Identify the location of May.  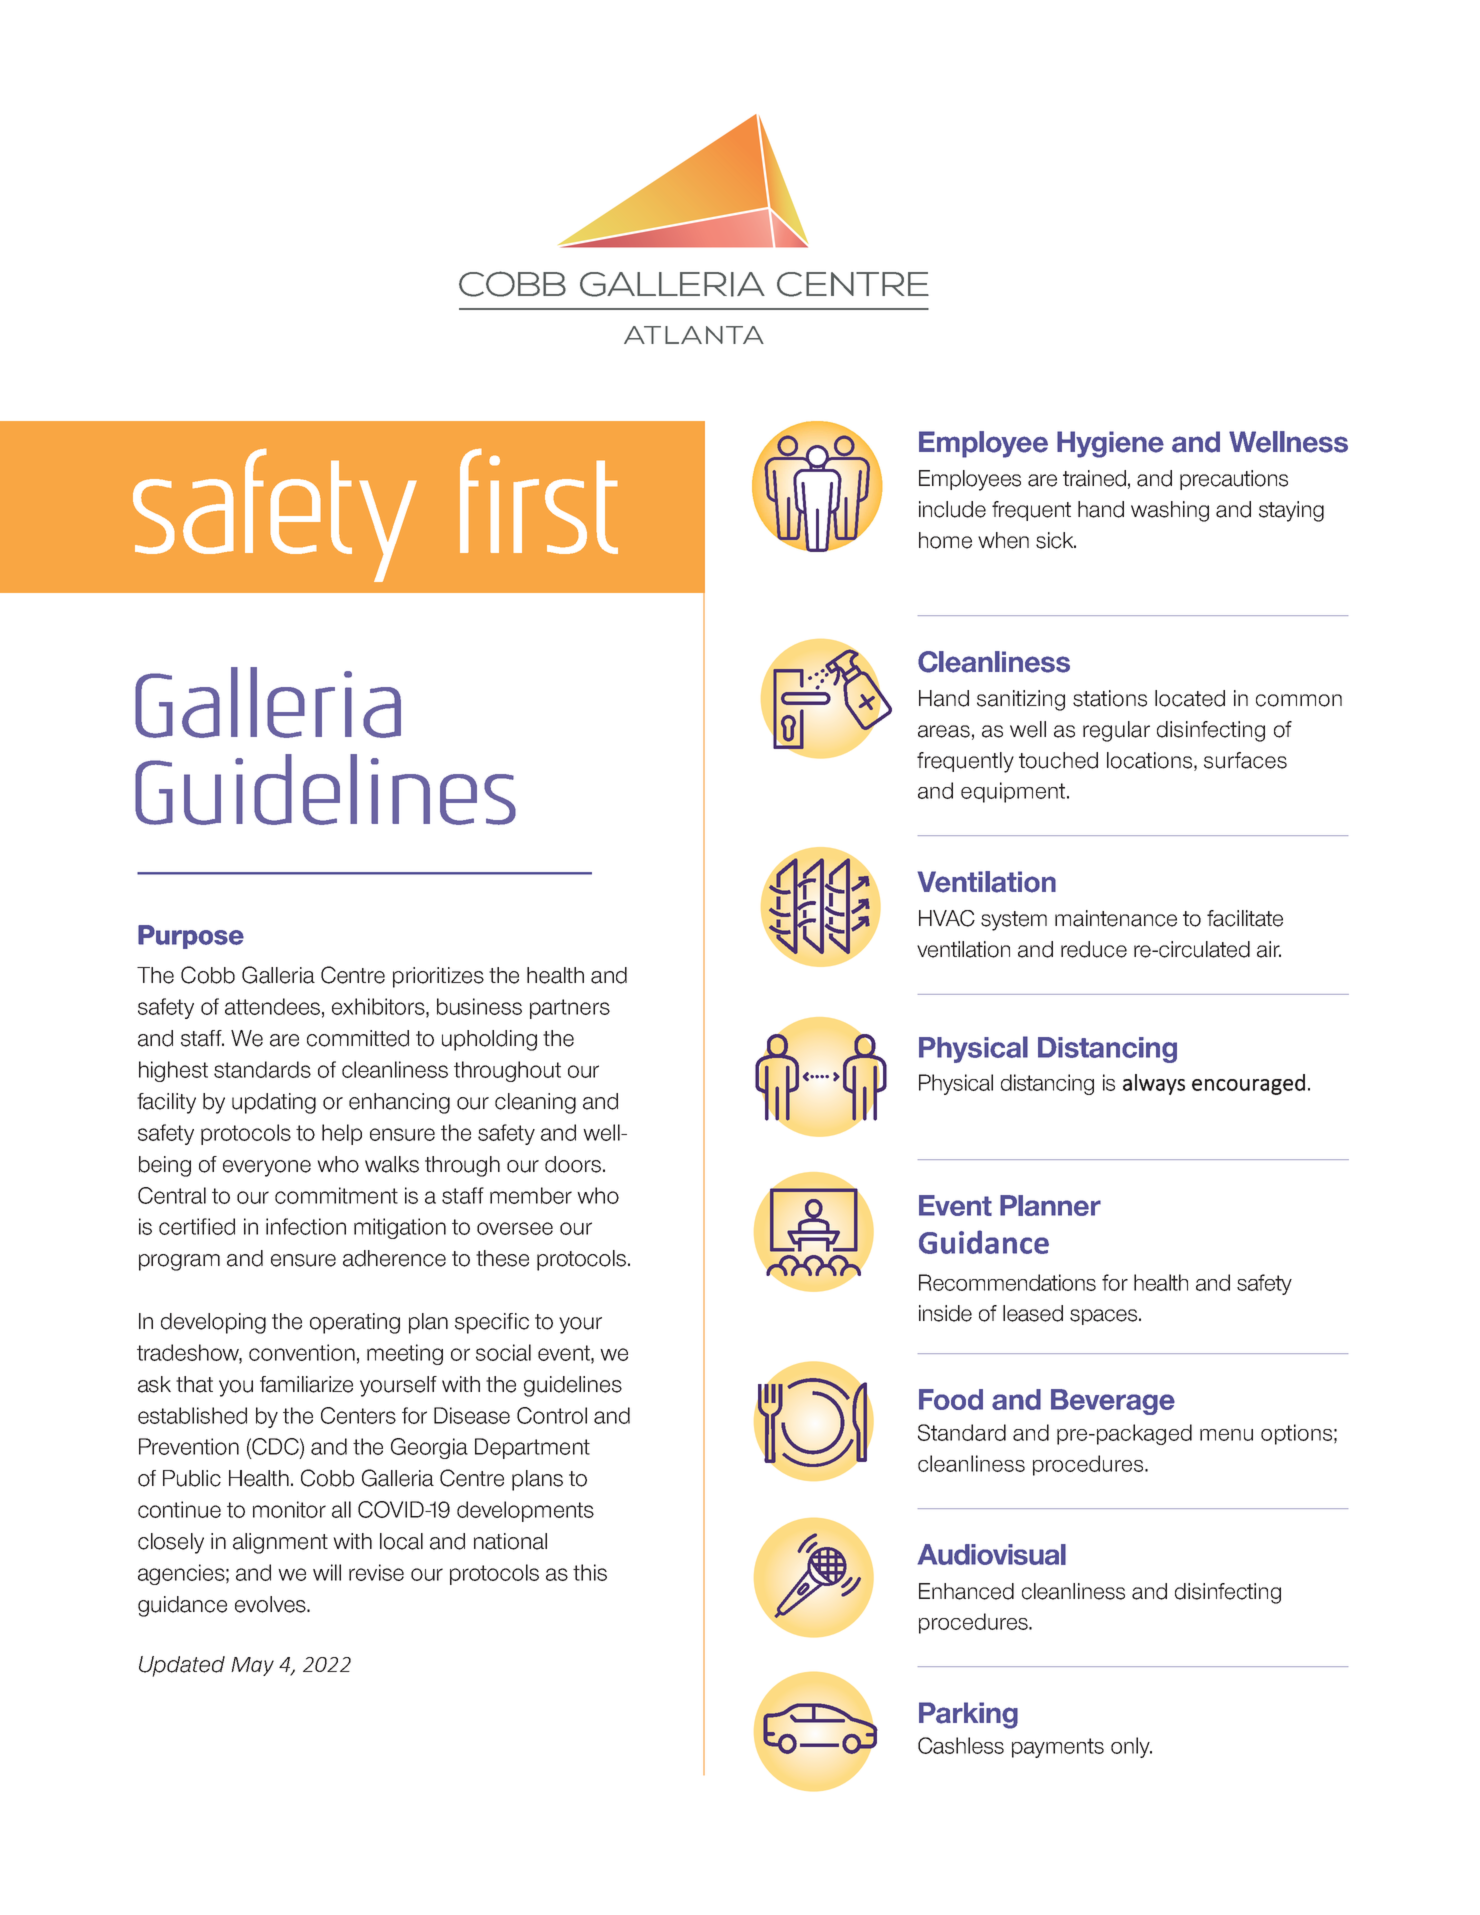
(252, 1666).
